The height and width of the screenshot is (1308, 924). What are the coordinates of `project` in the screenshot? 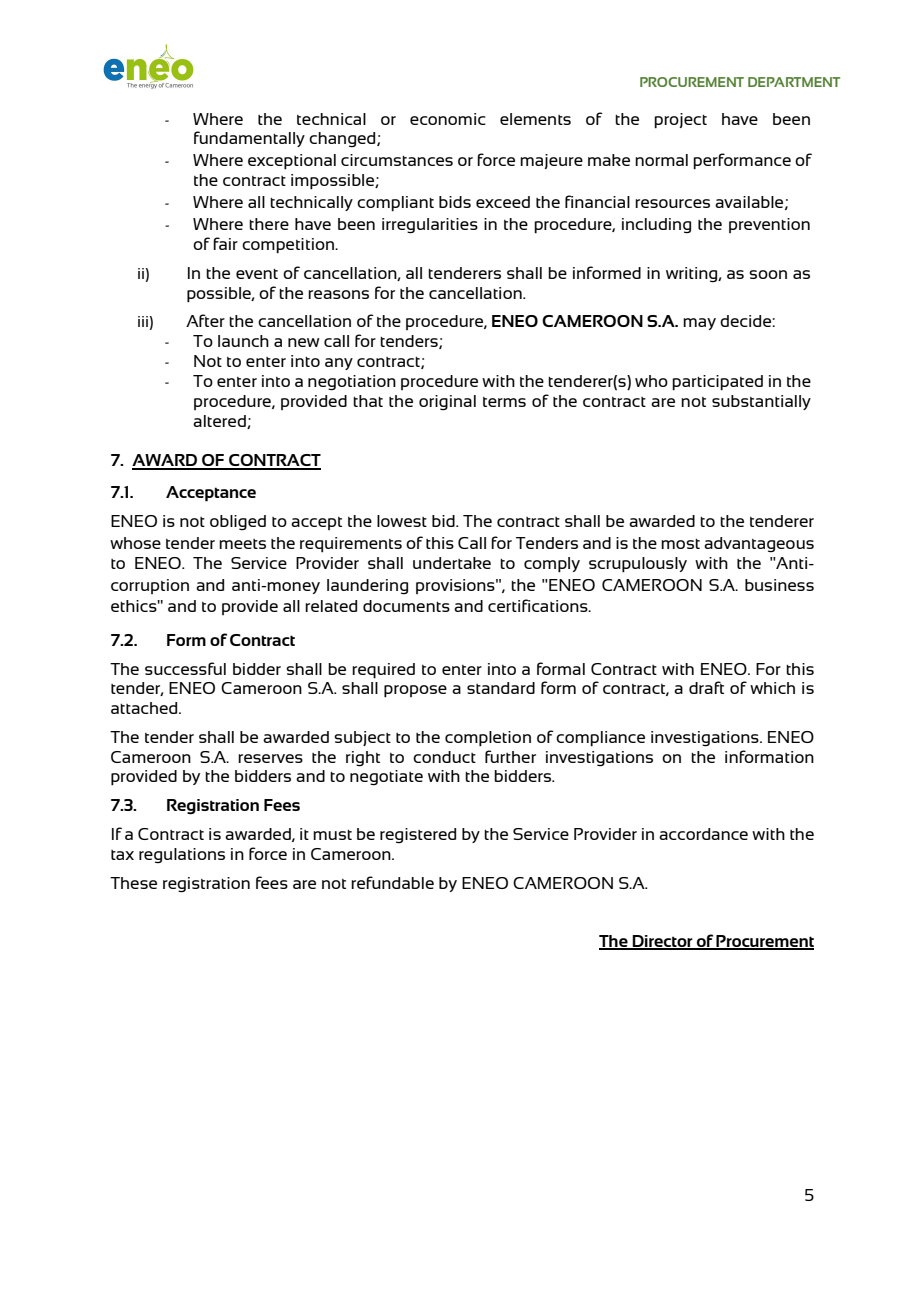 It's located at (680, 121).
